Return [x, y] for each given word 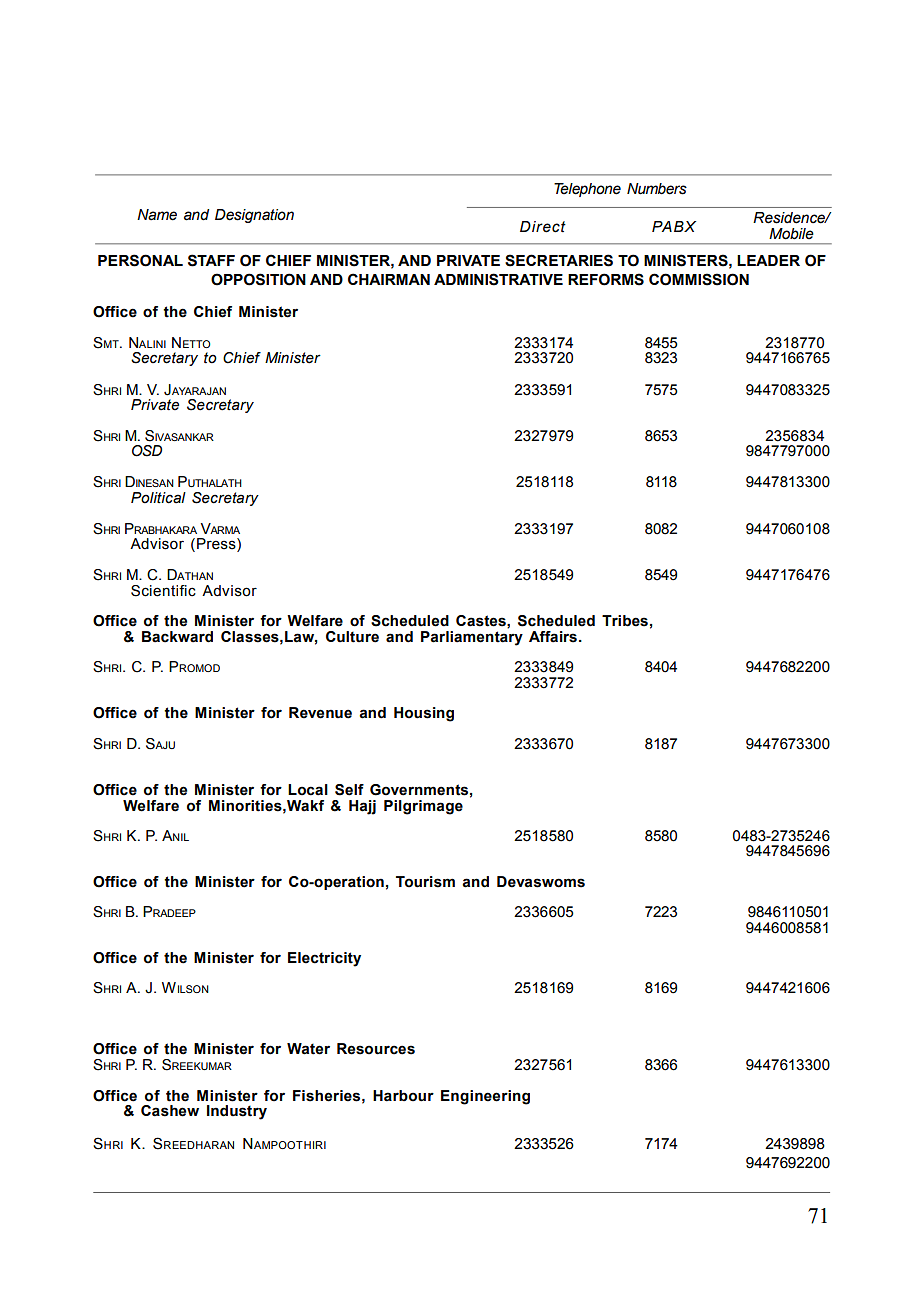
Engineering [485, 1097]
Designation [254, 216]
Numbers [657, 189]
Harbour [403, 1096]
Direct [543, 227]
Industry [237, 1112]
